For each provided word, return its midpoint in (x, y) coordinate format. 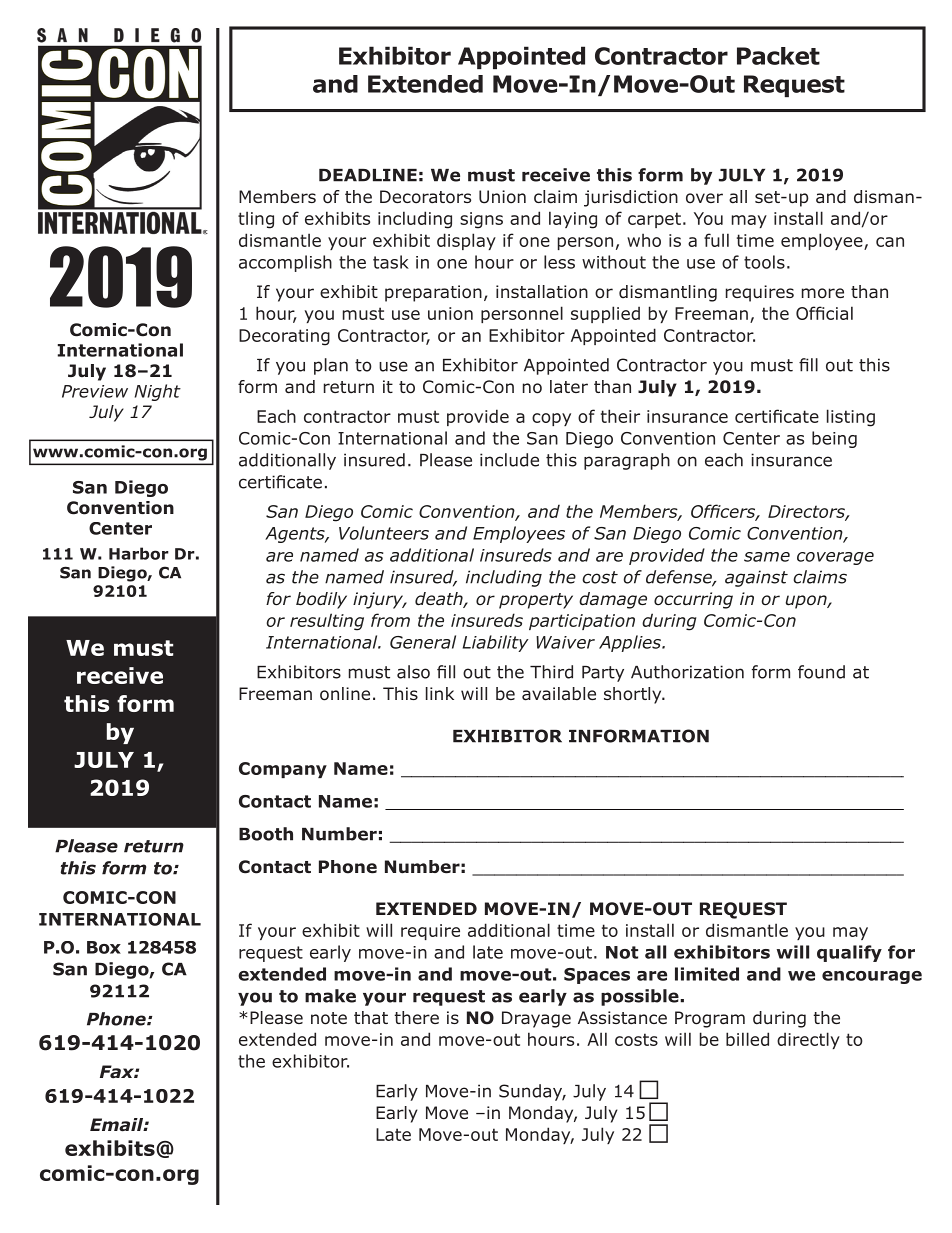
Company (283, 770)
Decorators (425, 197)
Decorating (284, 337)
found (821, 672)
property (536, 601)
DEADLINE (368, 175)
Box (104, 947)
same (767, 557)
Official (824, 313)
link (440, 693)
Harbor (139, 553)
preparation (433, 293)
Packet (778, 56)
